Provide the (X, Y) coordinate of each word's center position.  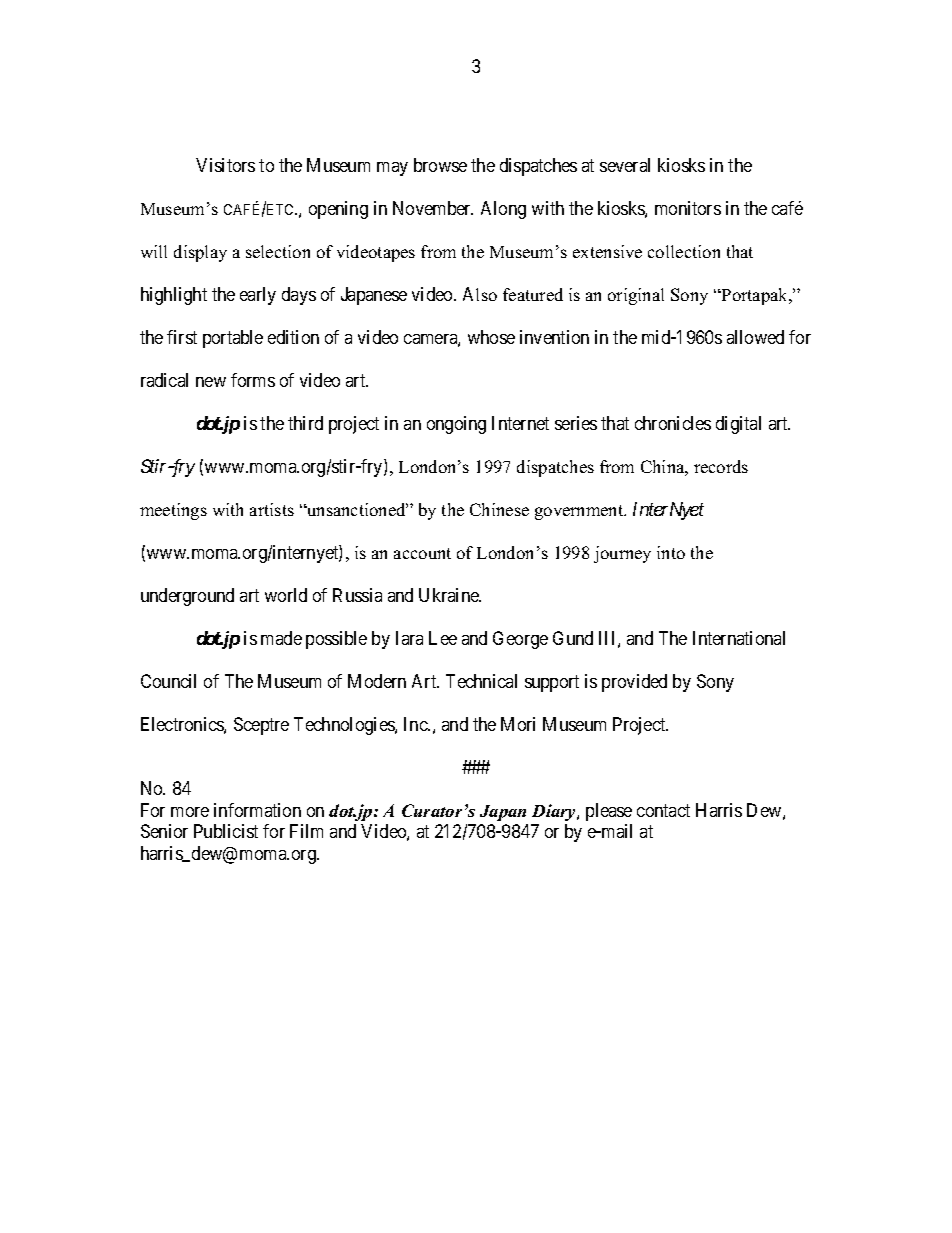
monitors (688, 208)
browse (440, 165)
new (211, 382)
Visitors (225, 165)
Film (306, 831)
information (257, 810)
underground (187, 597)
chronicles (673, 423)
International (739, 638)
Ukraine (450, 595)
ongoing (456, 425)
